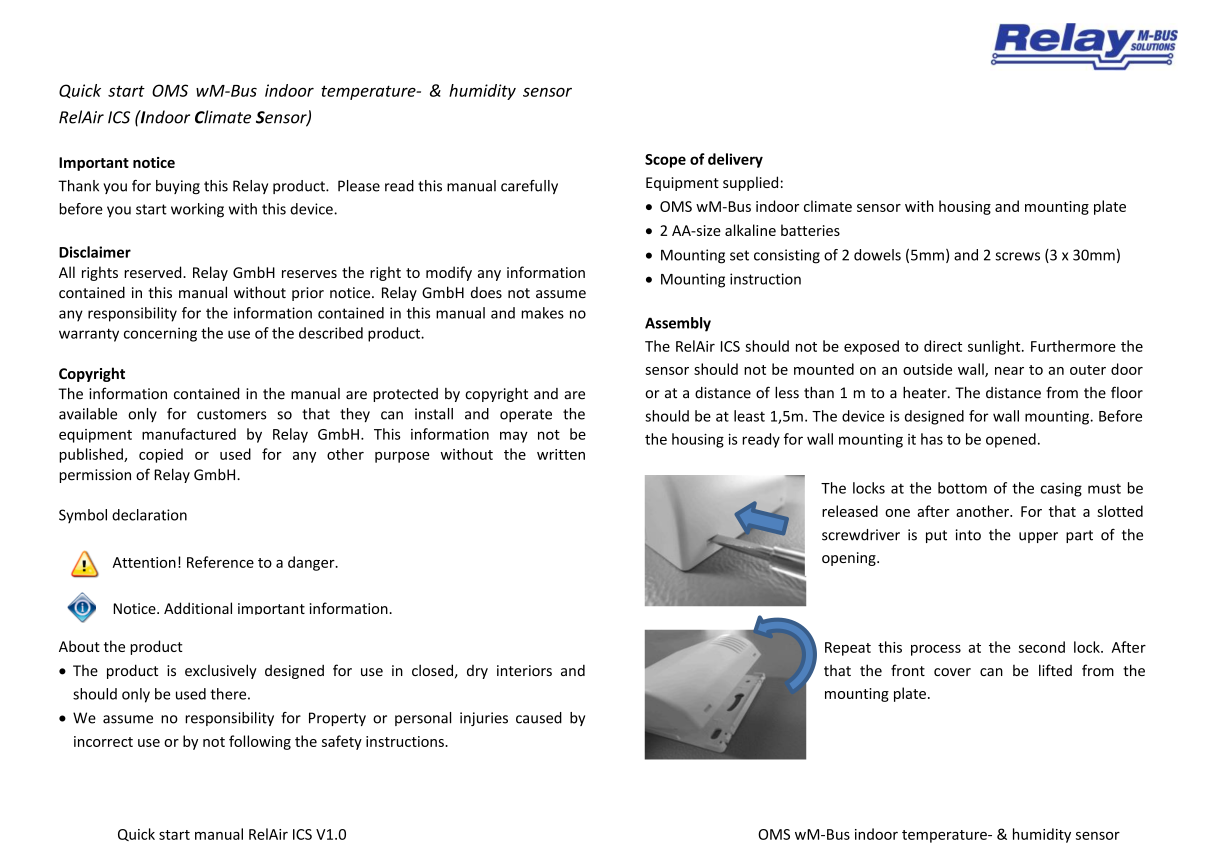 The image size is (1231, 868). I want to click on carefully, so click(529, 187).
